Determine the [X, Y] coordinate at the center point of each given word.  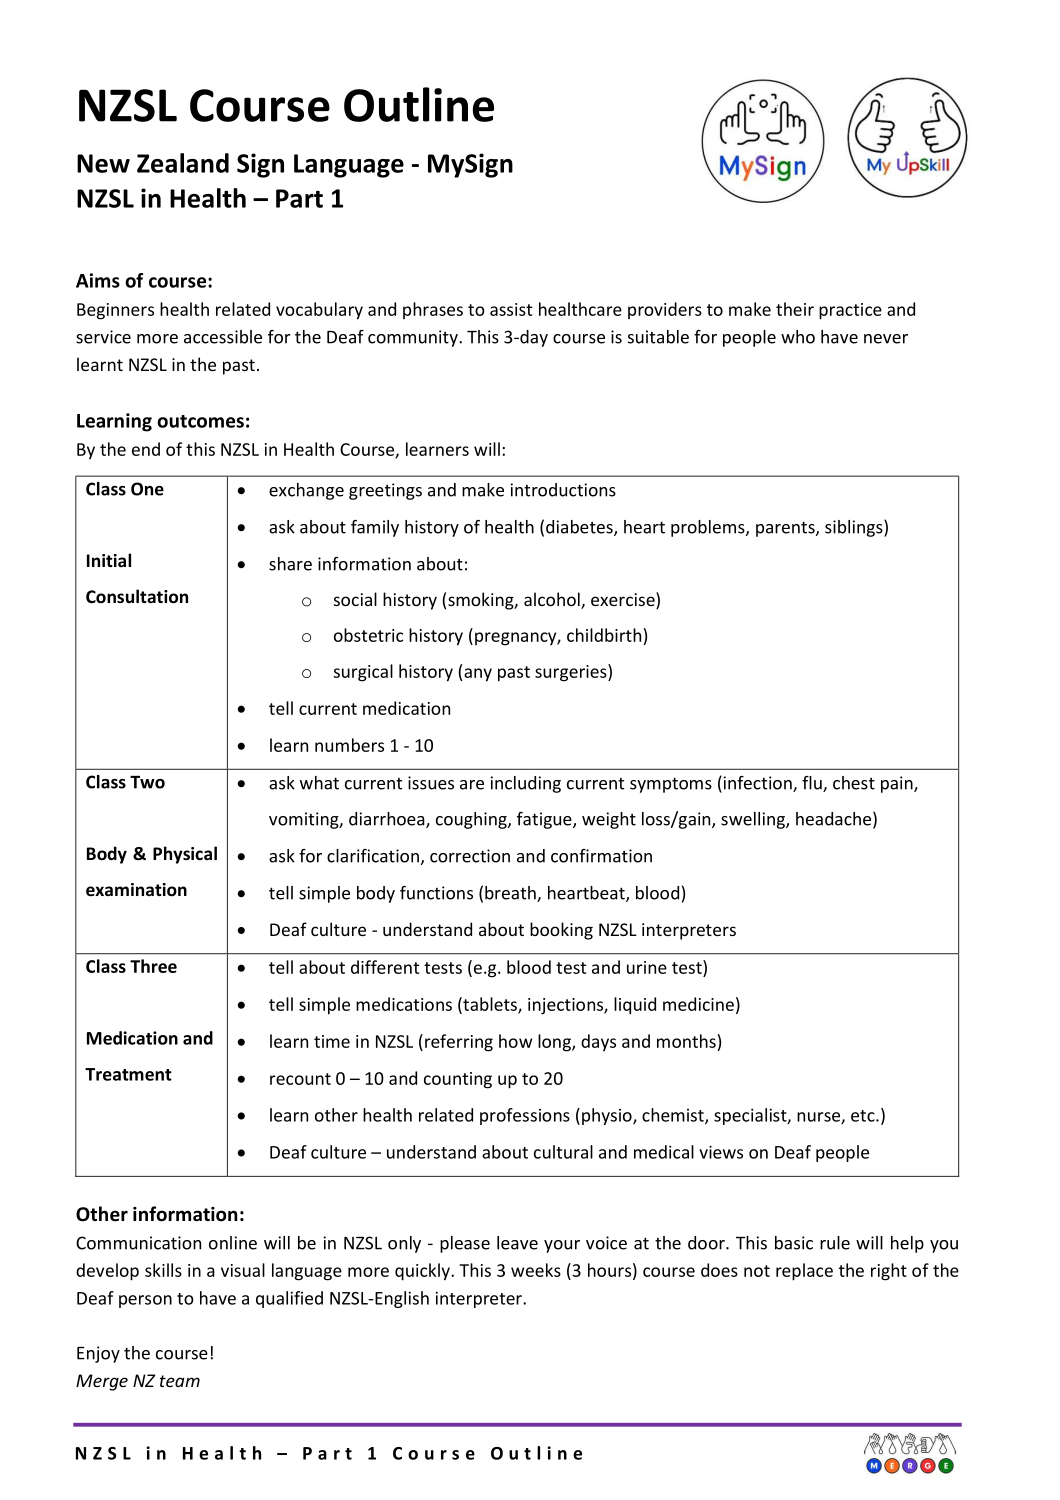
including [526, 784]
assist [511, 309]
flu [813, 784]
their [795, 309]
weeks [536, 1270]
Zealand [183, 163]
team [180, 1381]
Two [147, 782]
